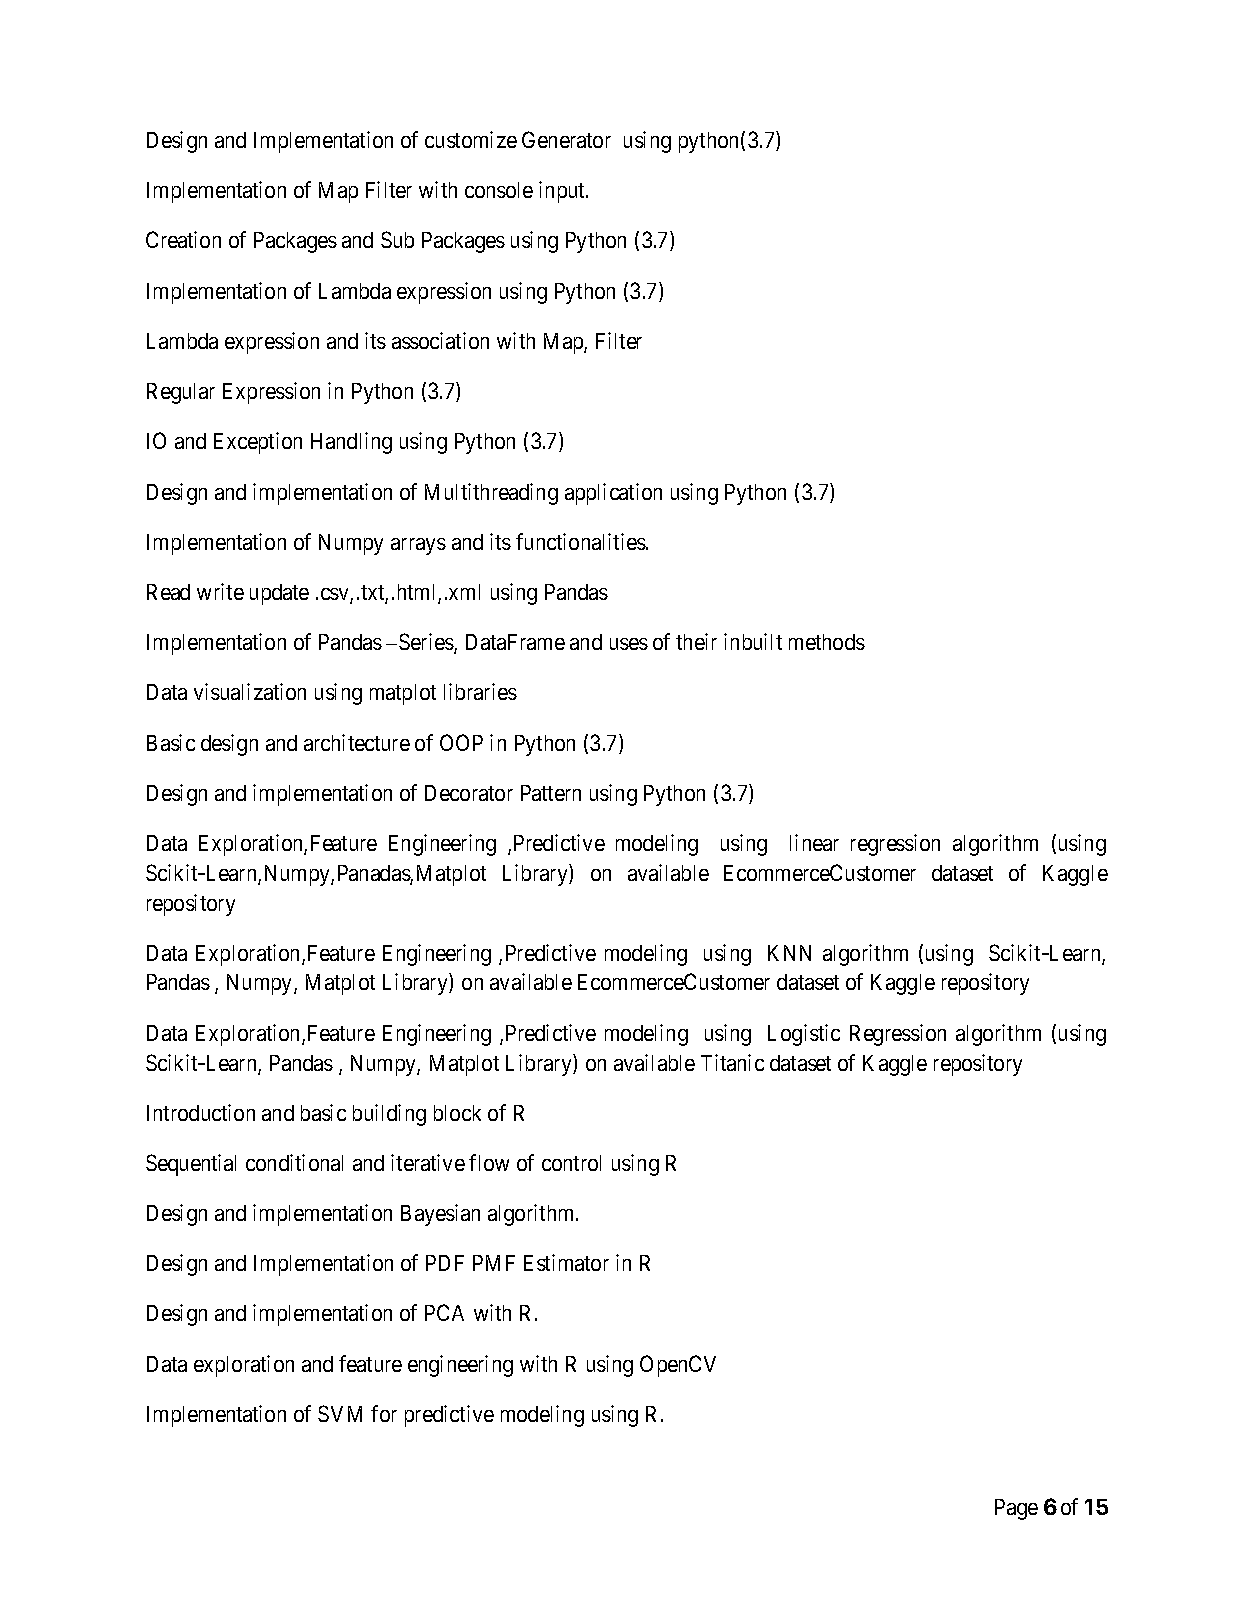 This page has height=1620, width=1252. Describe the element at coordinates (294, 1162) in the page. I see `conditional` at that location.
